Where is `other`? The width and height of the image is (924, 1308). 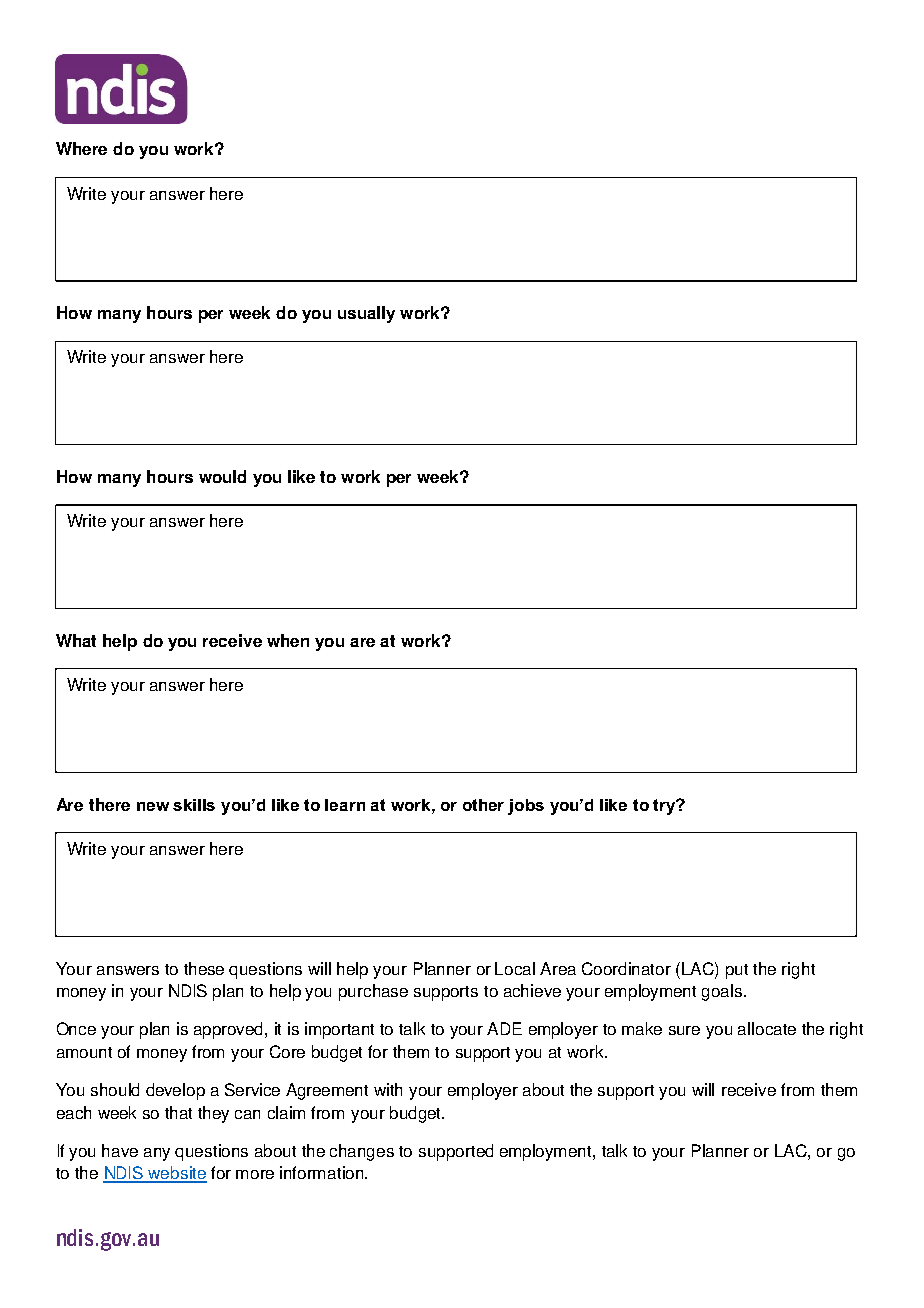
other is located at coordinates (483, 805).
